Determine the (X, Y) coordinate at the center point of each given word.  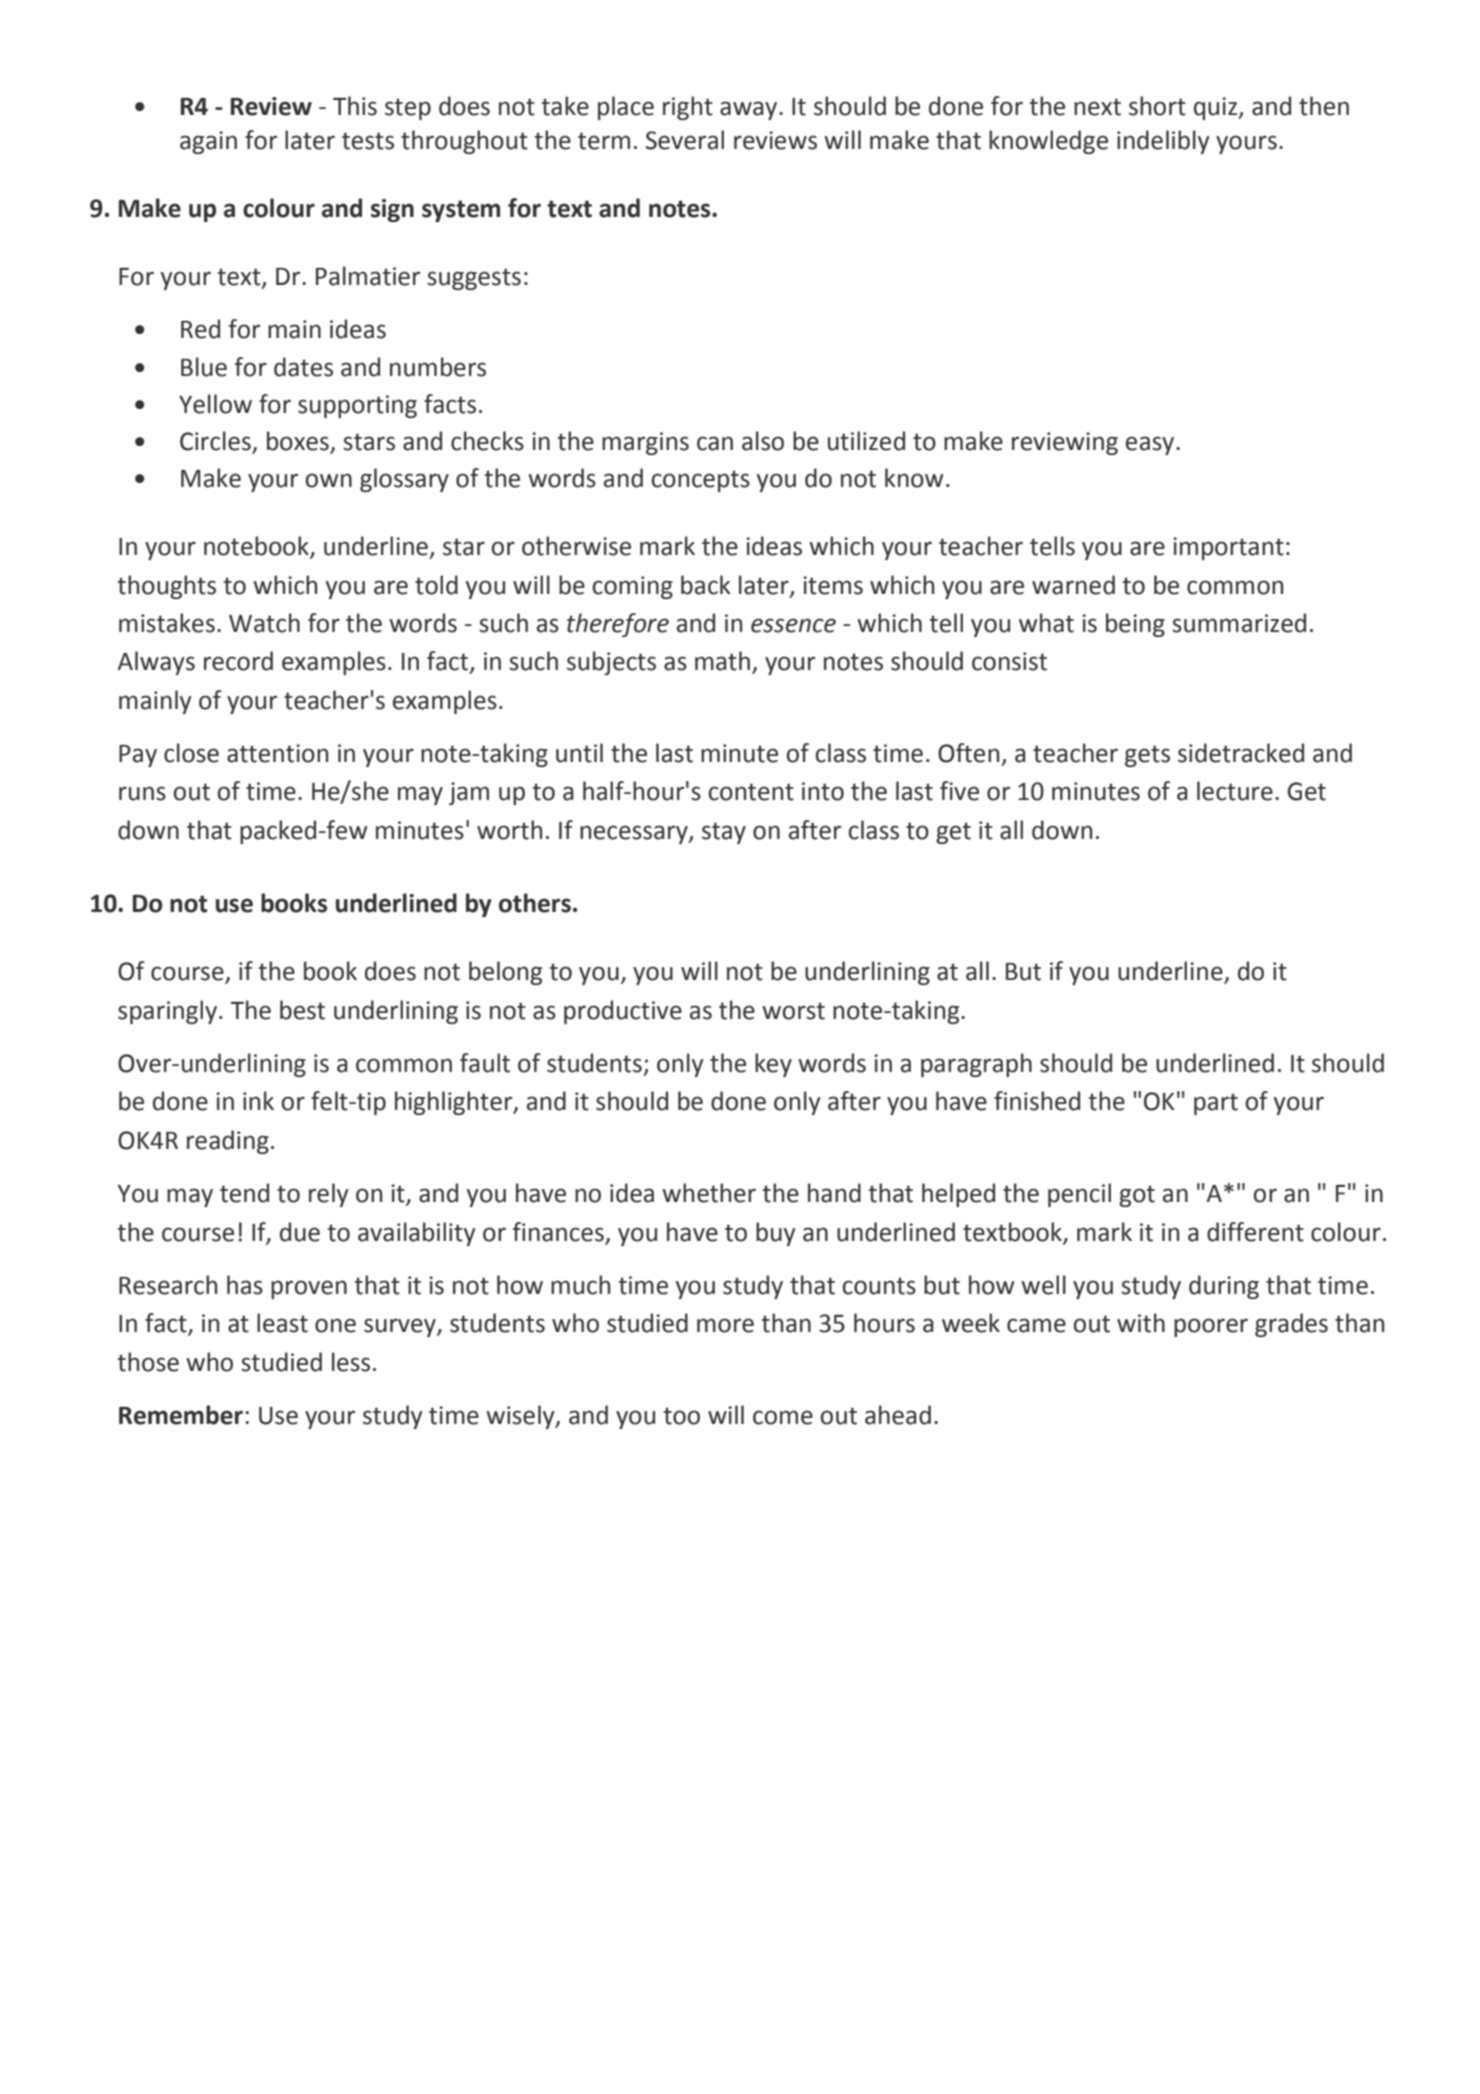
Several (685, 140)
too (682, 1416)
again (208, 142)
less (351, 1362)
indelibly (1163, 142)
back (706, 585)
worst (793, 1011)
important (1228, 548)
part (1216, 1104)
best (302, 1010)
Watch (264, 623)
